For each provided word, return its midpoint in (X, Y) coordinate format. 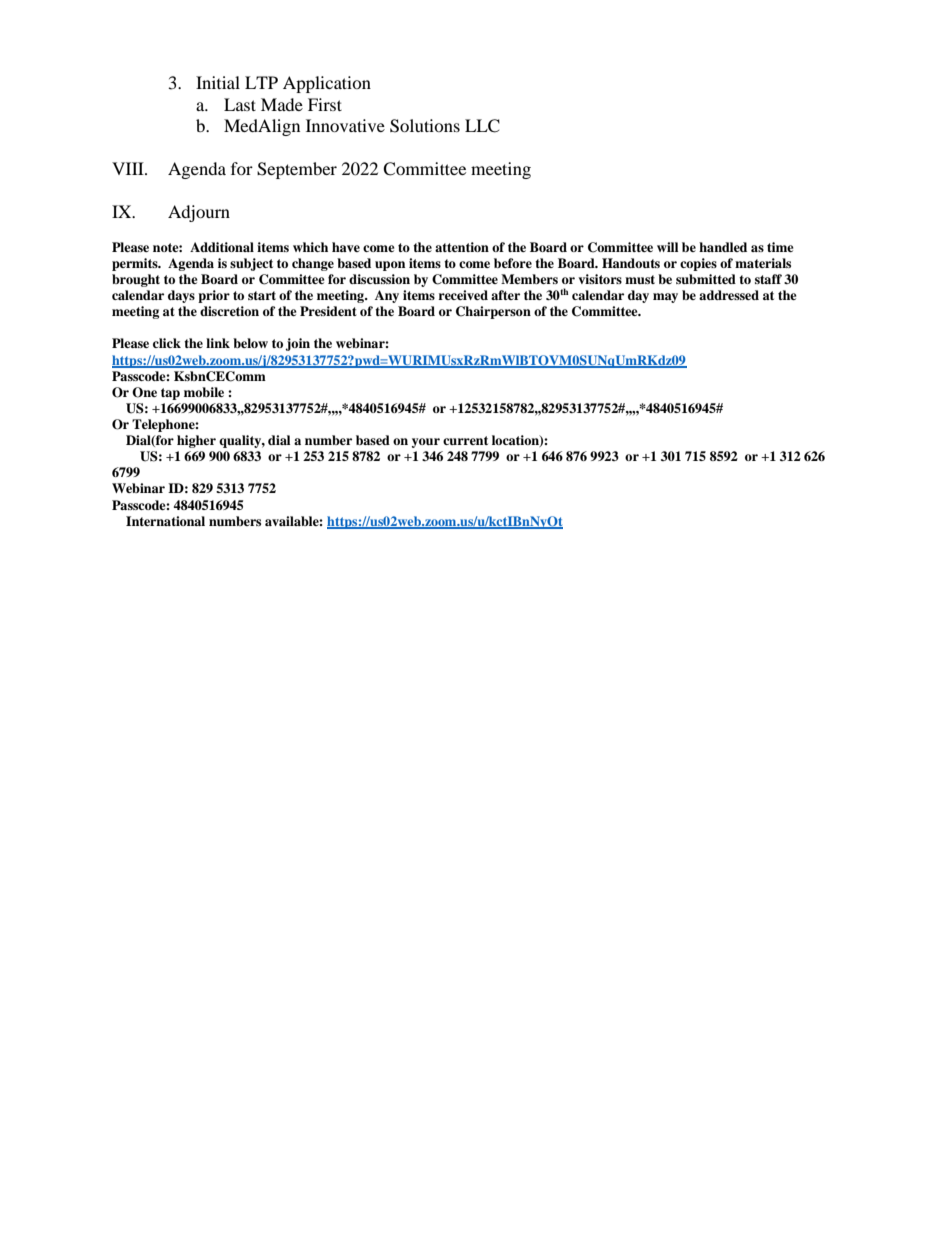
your (426, 443)
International (165, 521)
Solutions (425, 126)
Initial (218, 82)
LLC (482, 126)
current (465, 440)
